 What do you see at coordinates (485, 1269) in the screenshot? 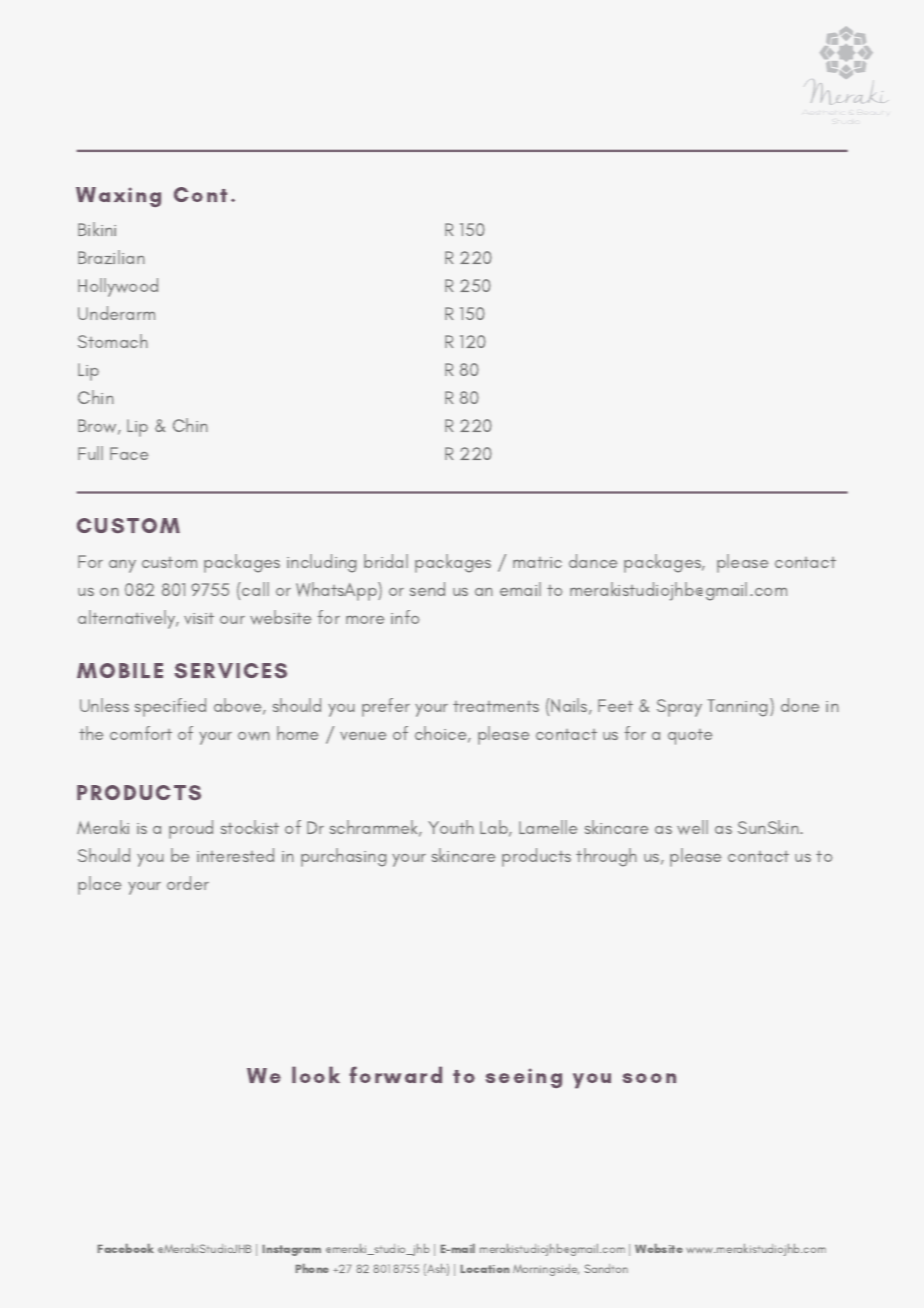
I see `Location` at bounding box center [485, 1269].
